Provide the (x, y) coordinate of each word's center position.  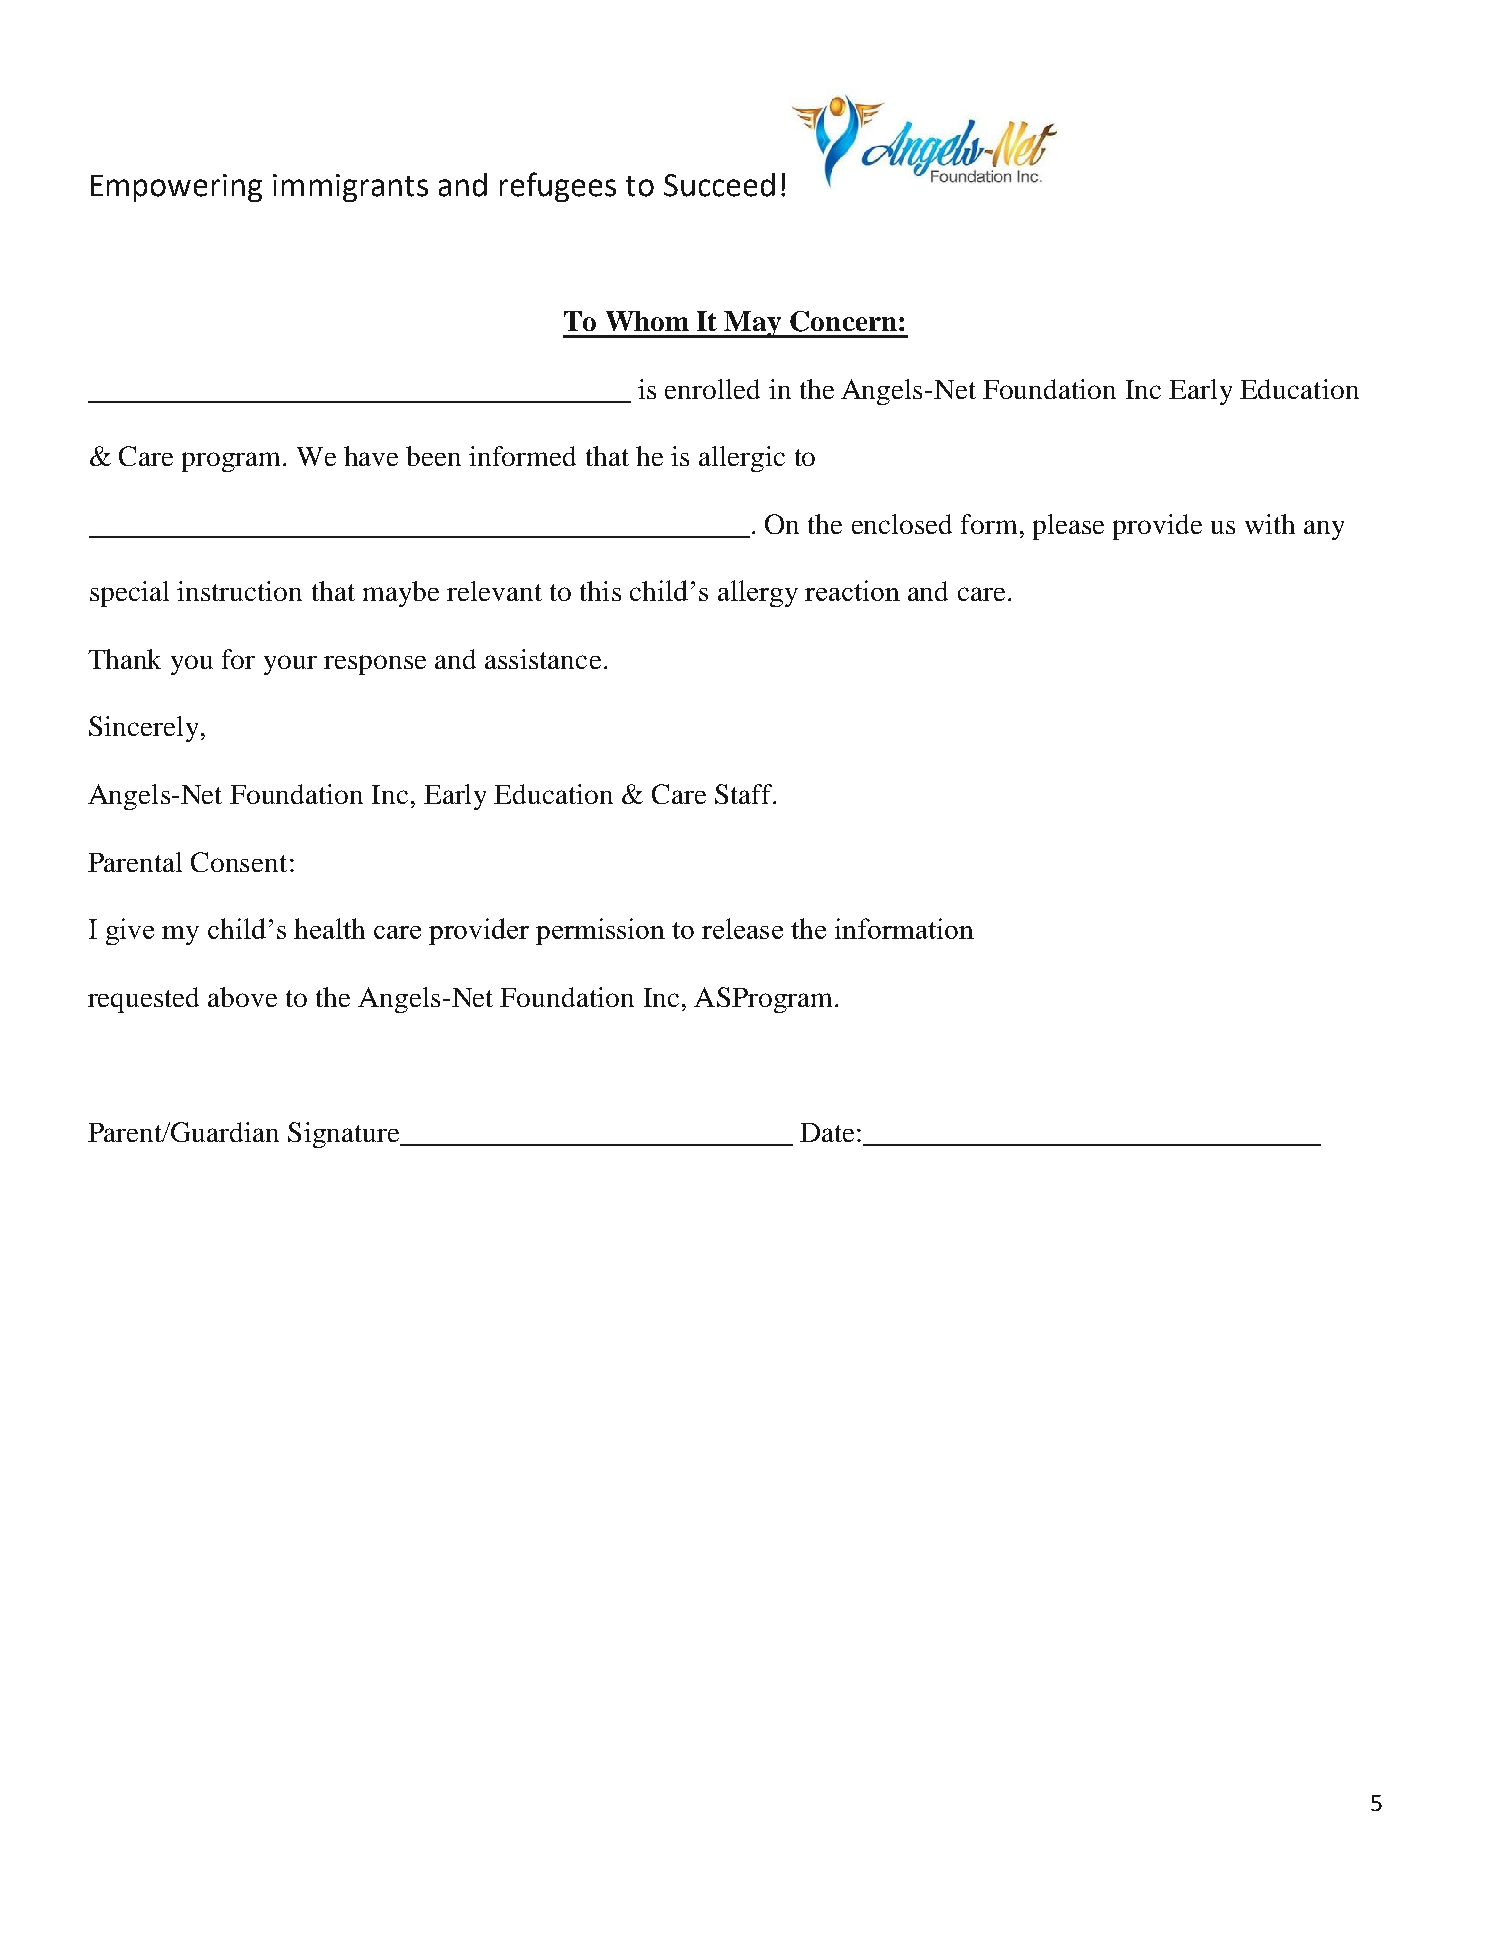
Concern (843, 321)
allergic (742, 459)
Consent (239, 862)
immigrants (350, 188)
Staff (745, 794)
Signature (345, 1135)
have (371, 456)
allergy (758, 593)
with (1270, 524)
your (290, 665)
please (1068, 527)
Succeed (719, 185)
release (742, 928)
